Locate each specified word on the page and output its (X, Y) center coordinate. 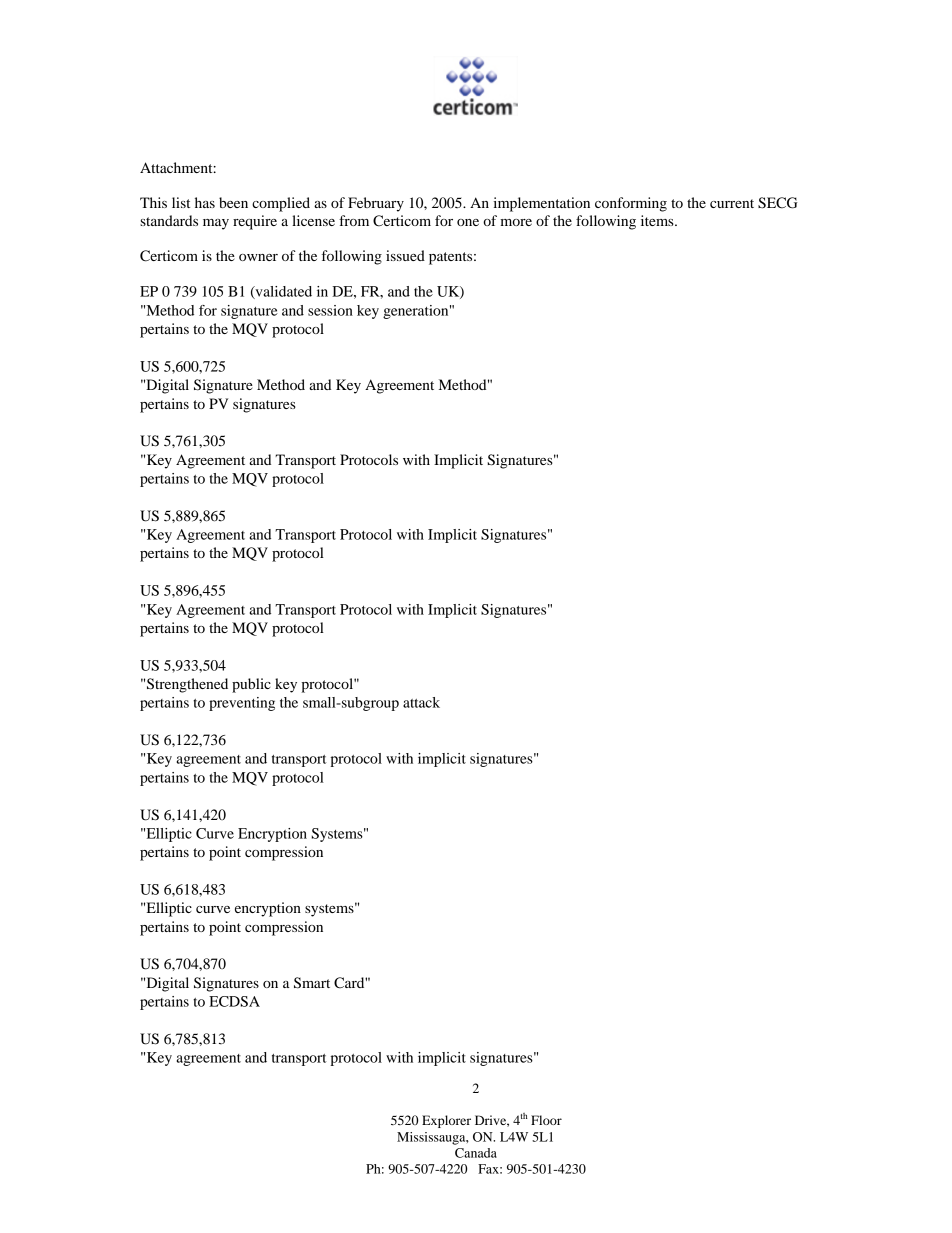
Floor (546, 1120)
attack (421, 702)
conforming (631, 204)
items (658, 220)
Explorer (446, 1121)
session (330, 310)
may (216, 224)
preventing (242, 704)
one (468, 222)
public (251, 685)
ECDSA (234, 1001)
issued (405, 255)
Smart (312, 983)
